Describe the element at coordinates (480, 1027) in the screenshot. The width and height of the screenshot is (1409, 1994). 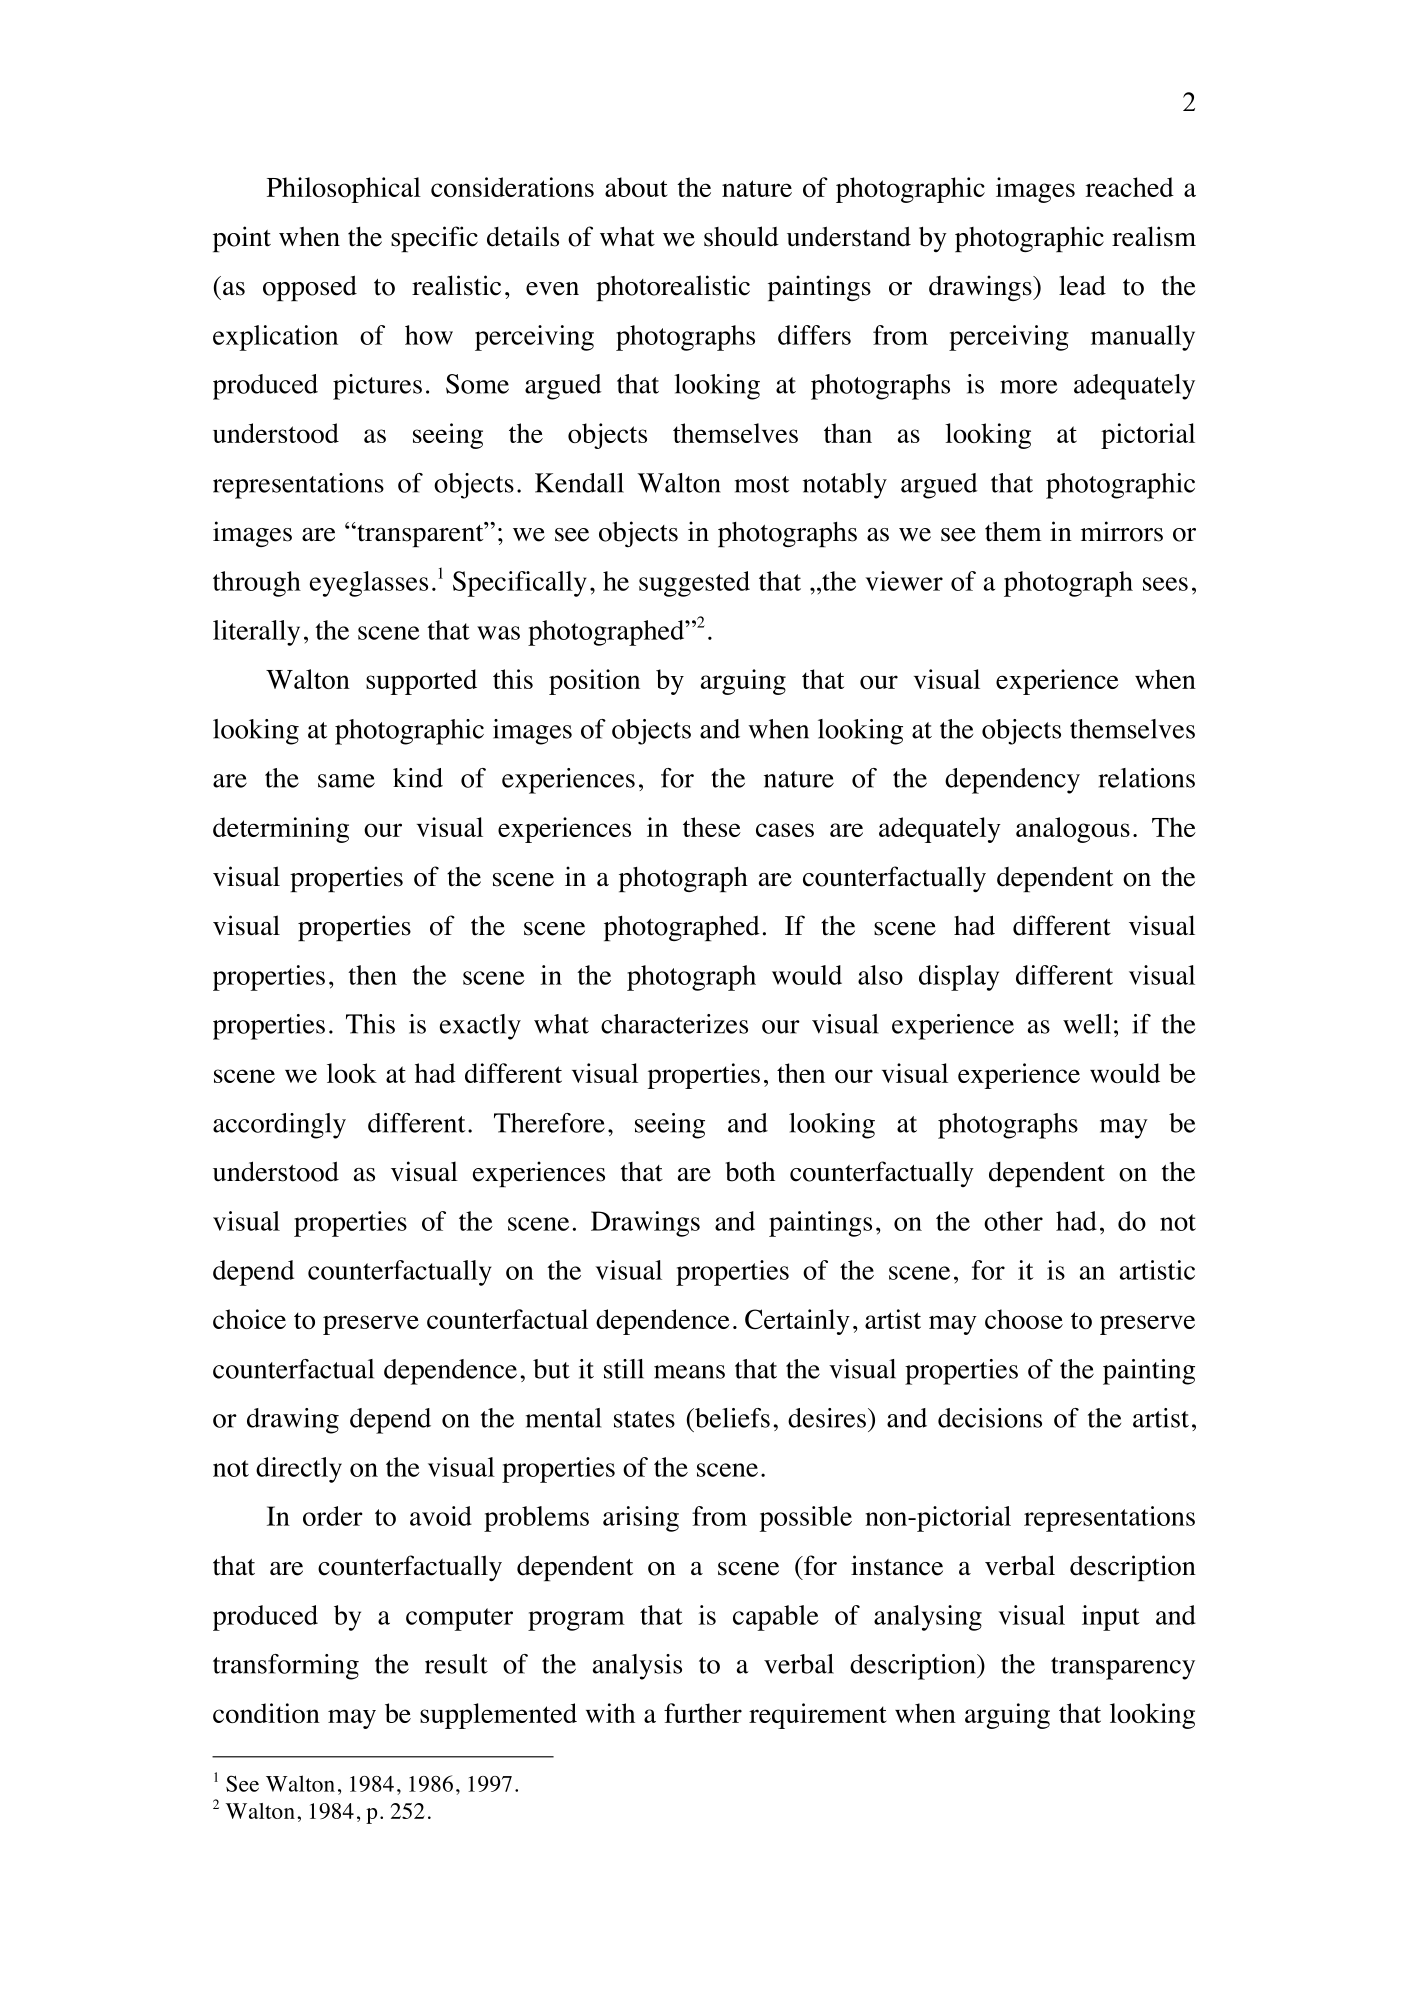
I see `exactly` at that location.
